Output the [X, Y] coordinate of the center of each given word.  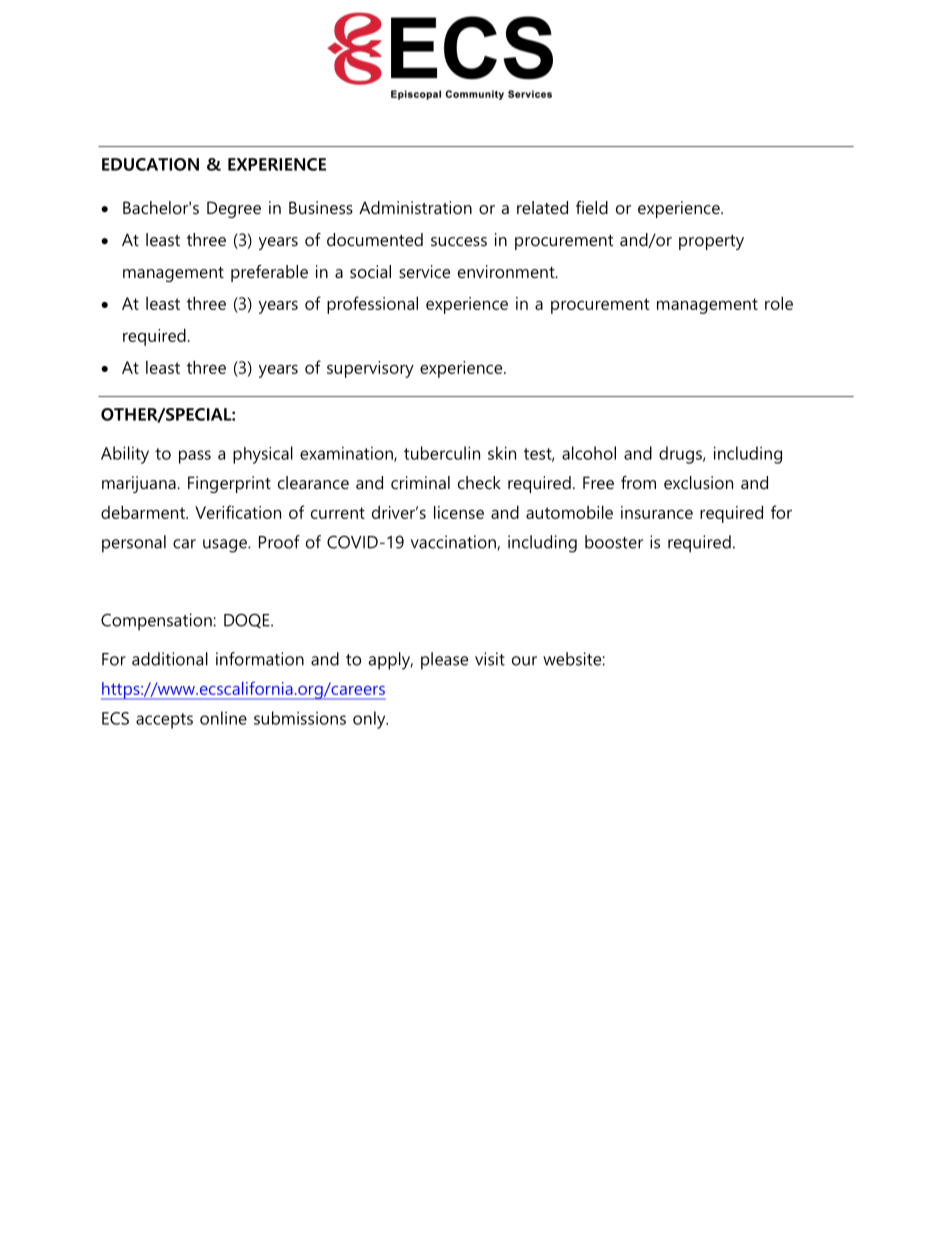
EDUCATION [150, 164]
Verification [238, 512]
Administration [415, 207]
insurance [657, 512]
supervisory [370, 369]
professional [372, 305]
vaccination [453, 542]
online [223, 718]
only [370, 720]
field [592, 207]
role [779, 303]
